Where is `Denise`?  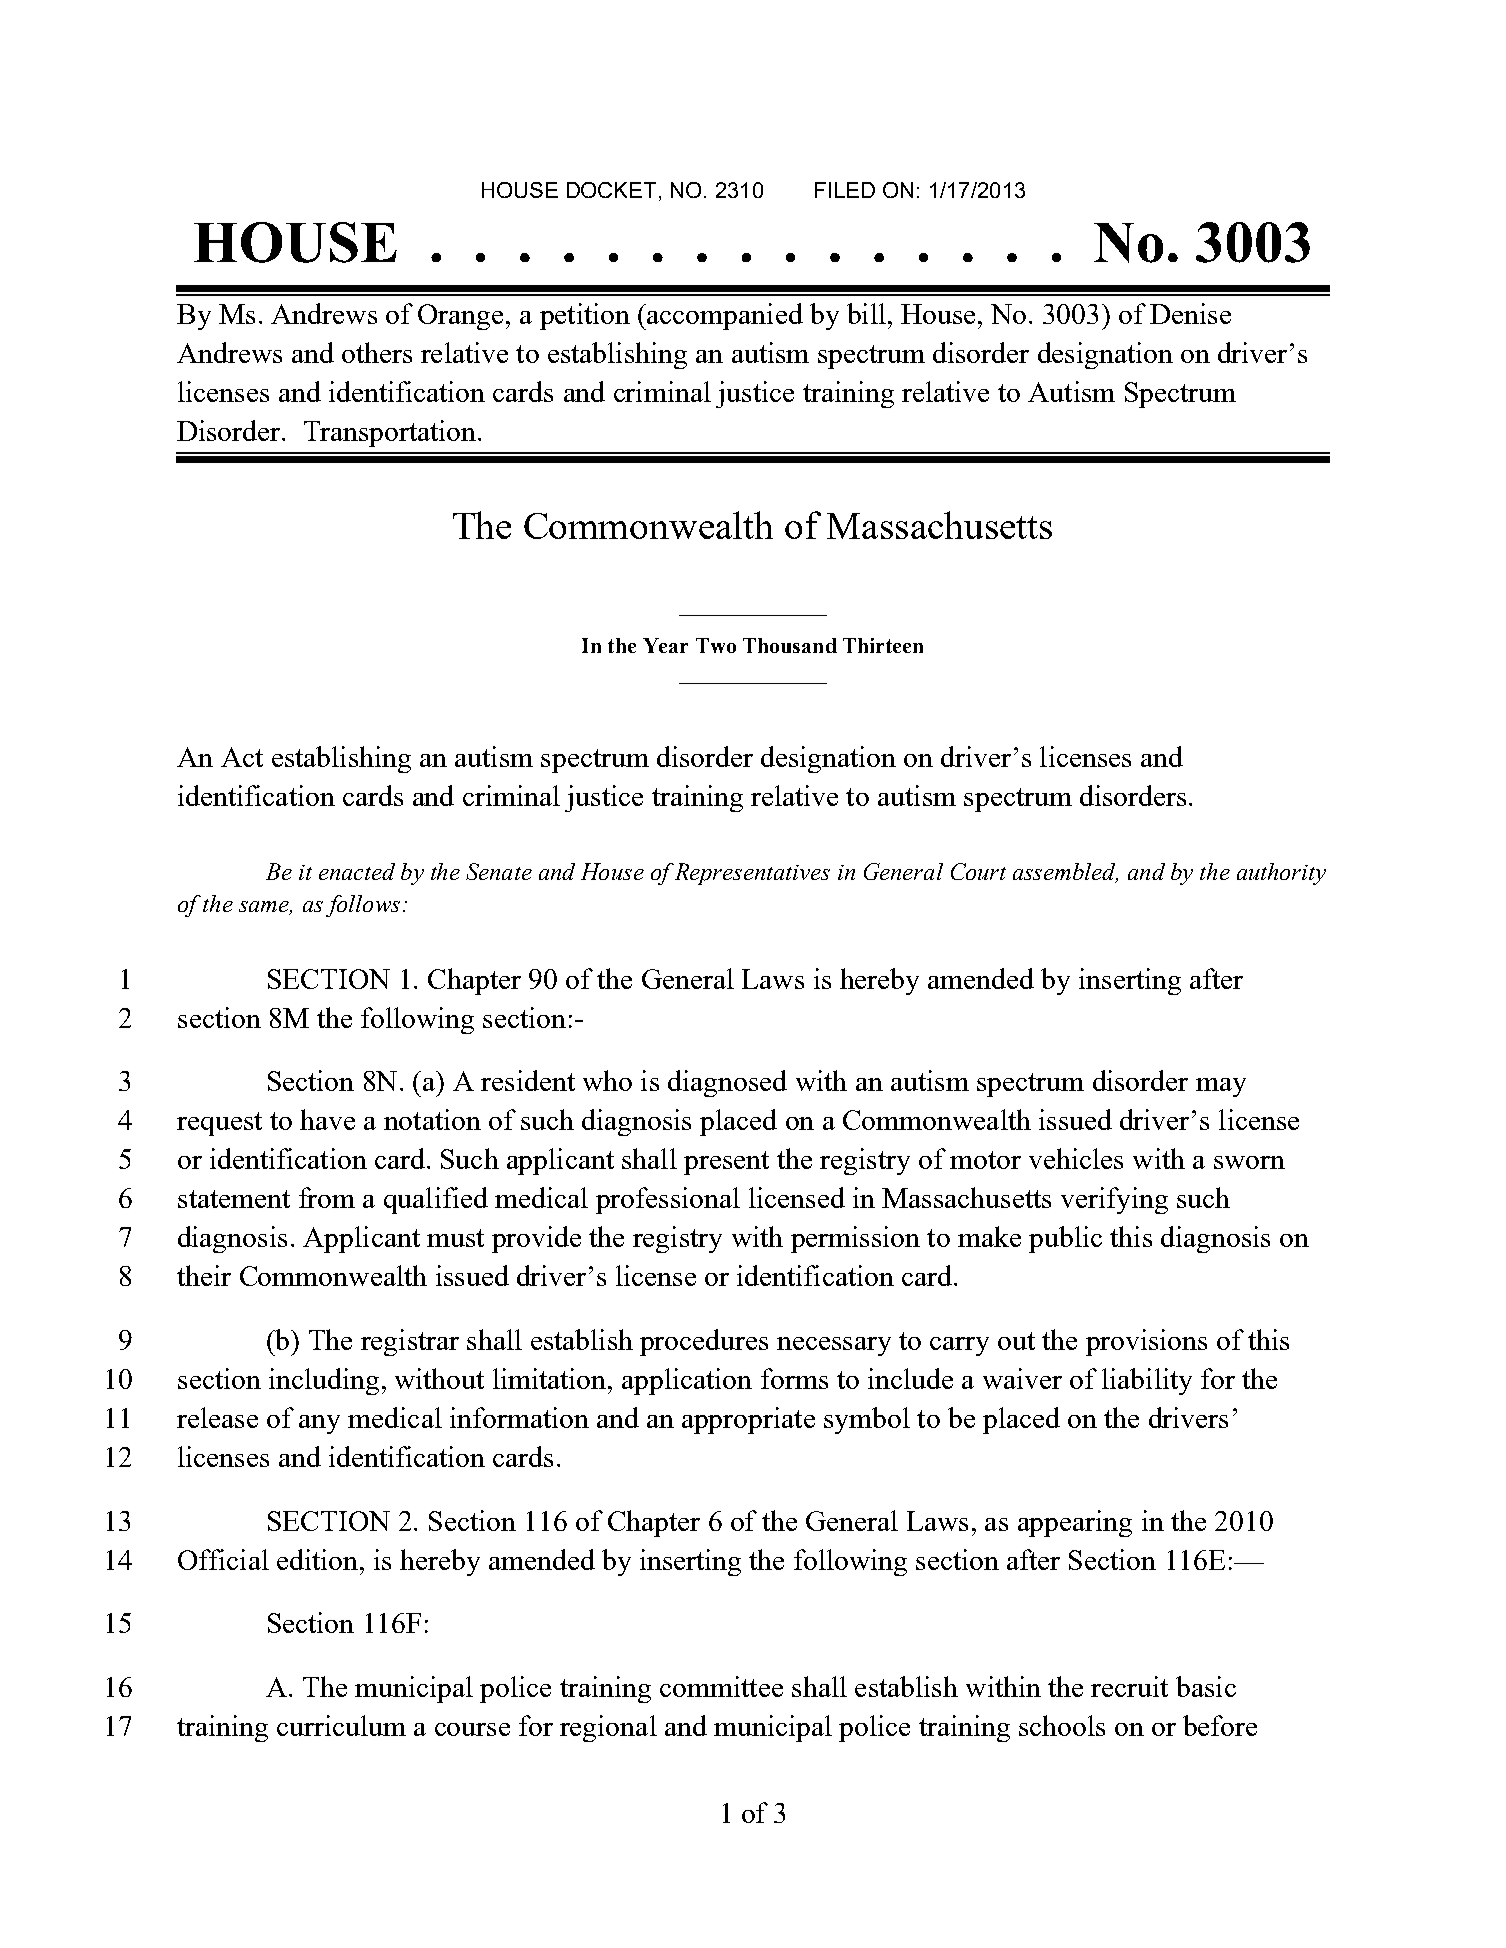
Denise is located at coordinates (1190, 313).
